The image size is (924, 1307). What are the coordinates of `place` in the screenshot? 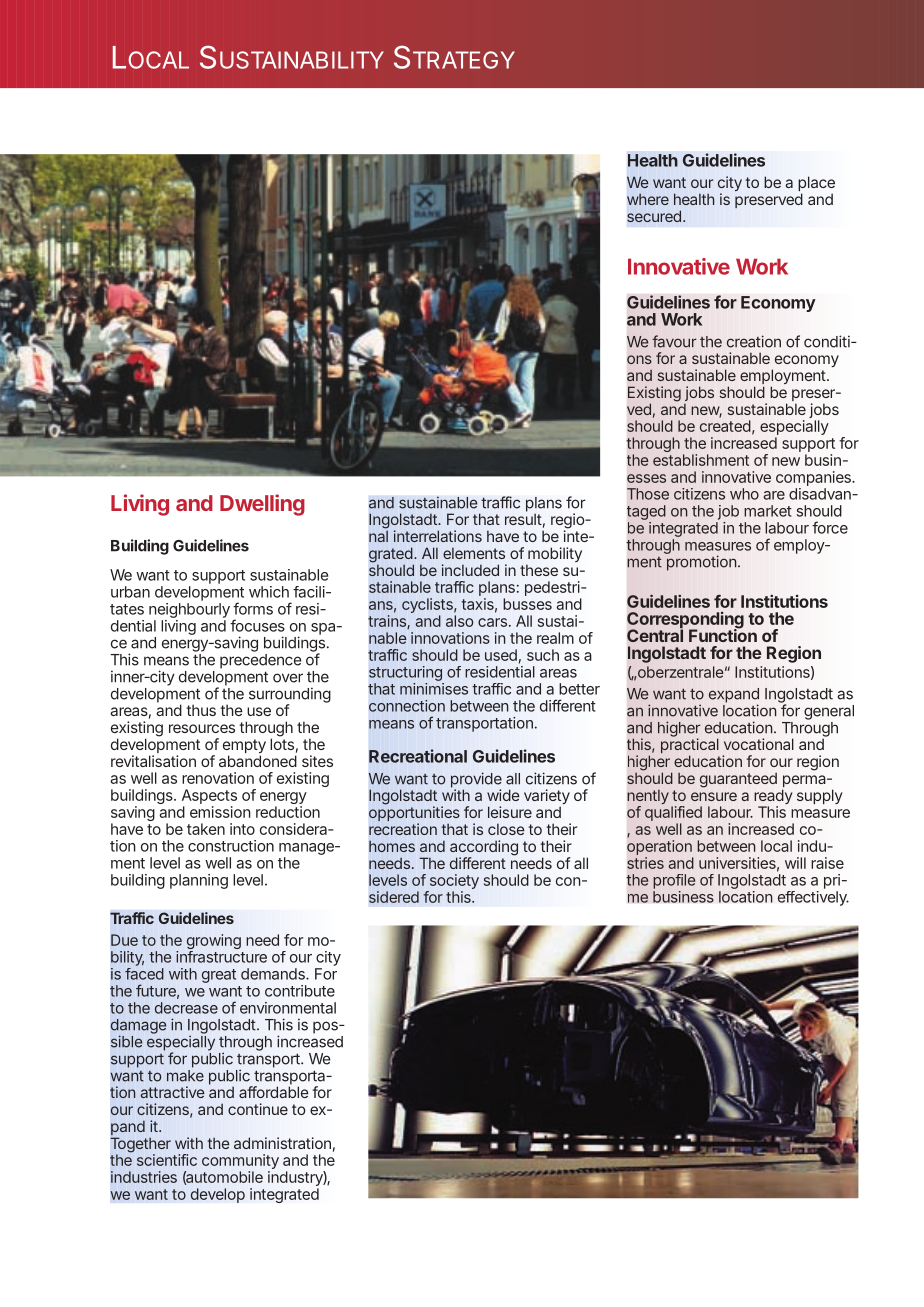 It's located at (816, 185).
